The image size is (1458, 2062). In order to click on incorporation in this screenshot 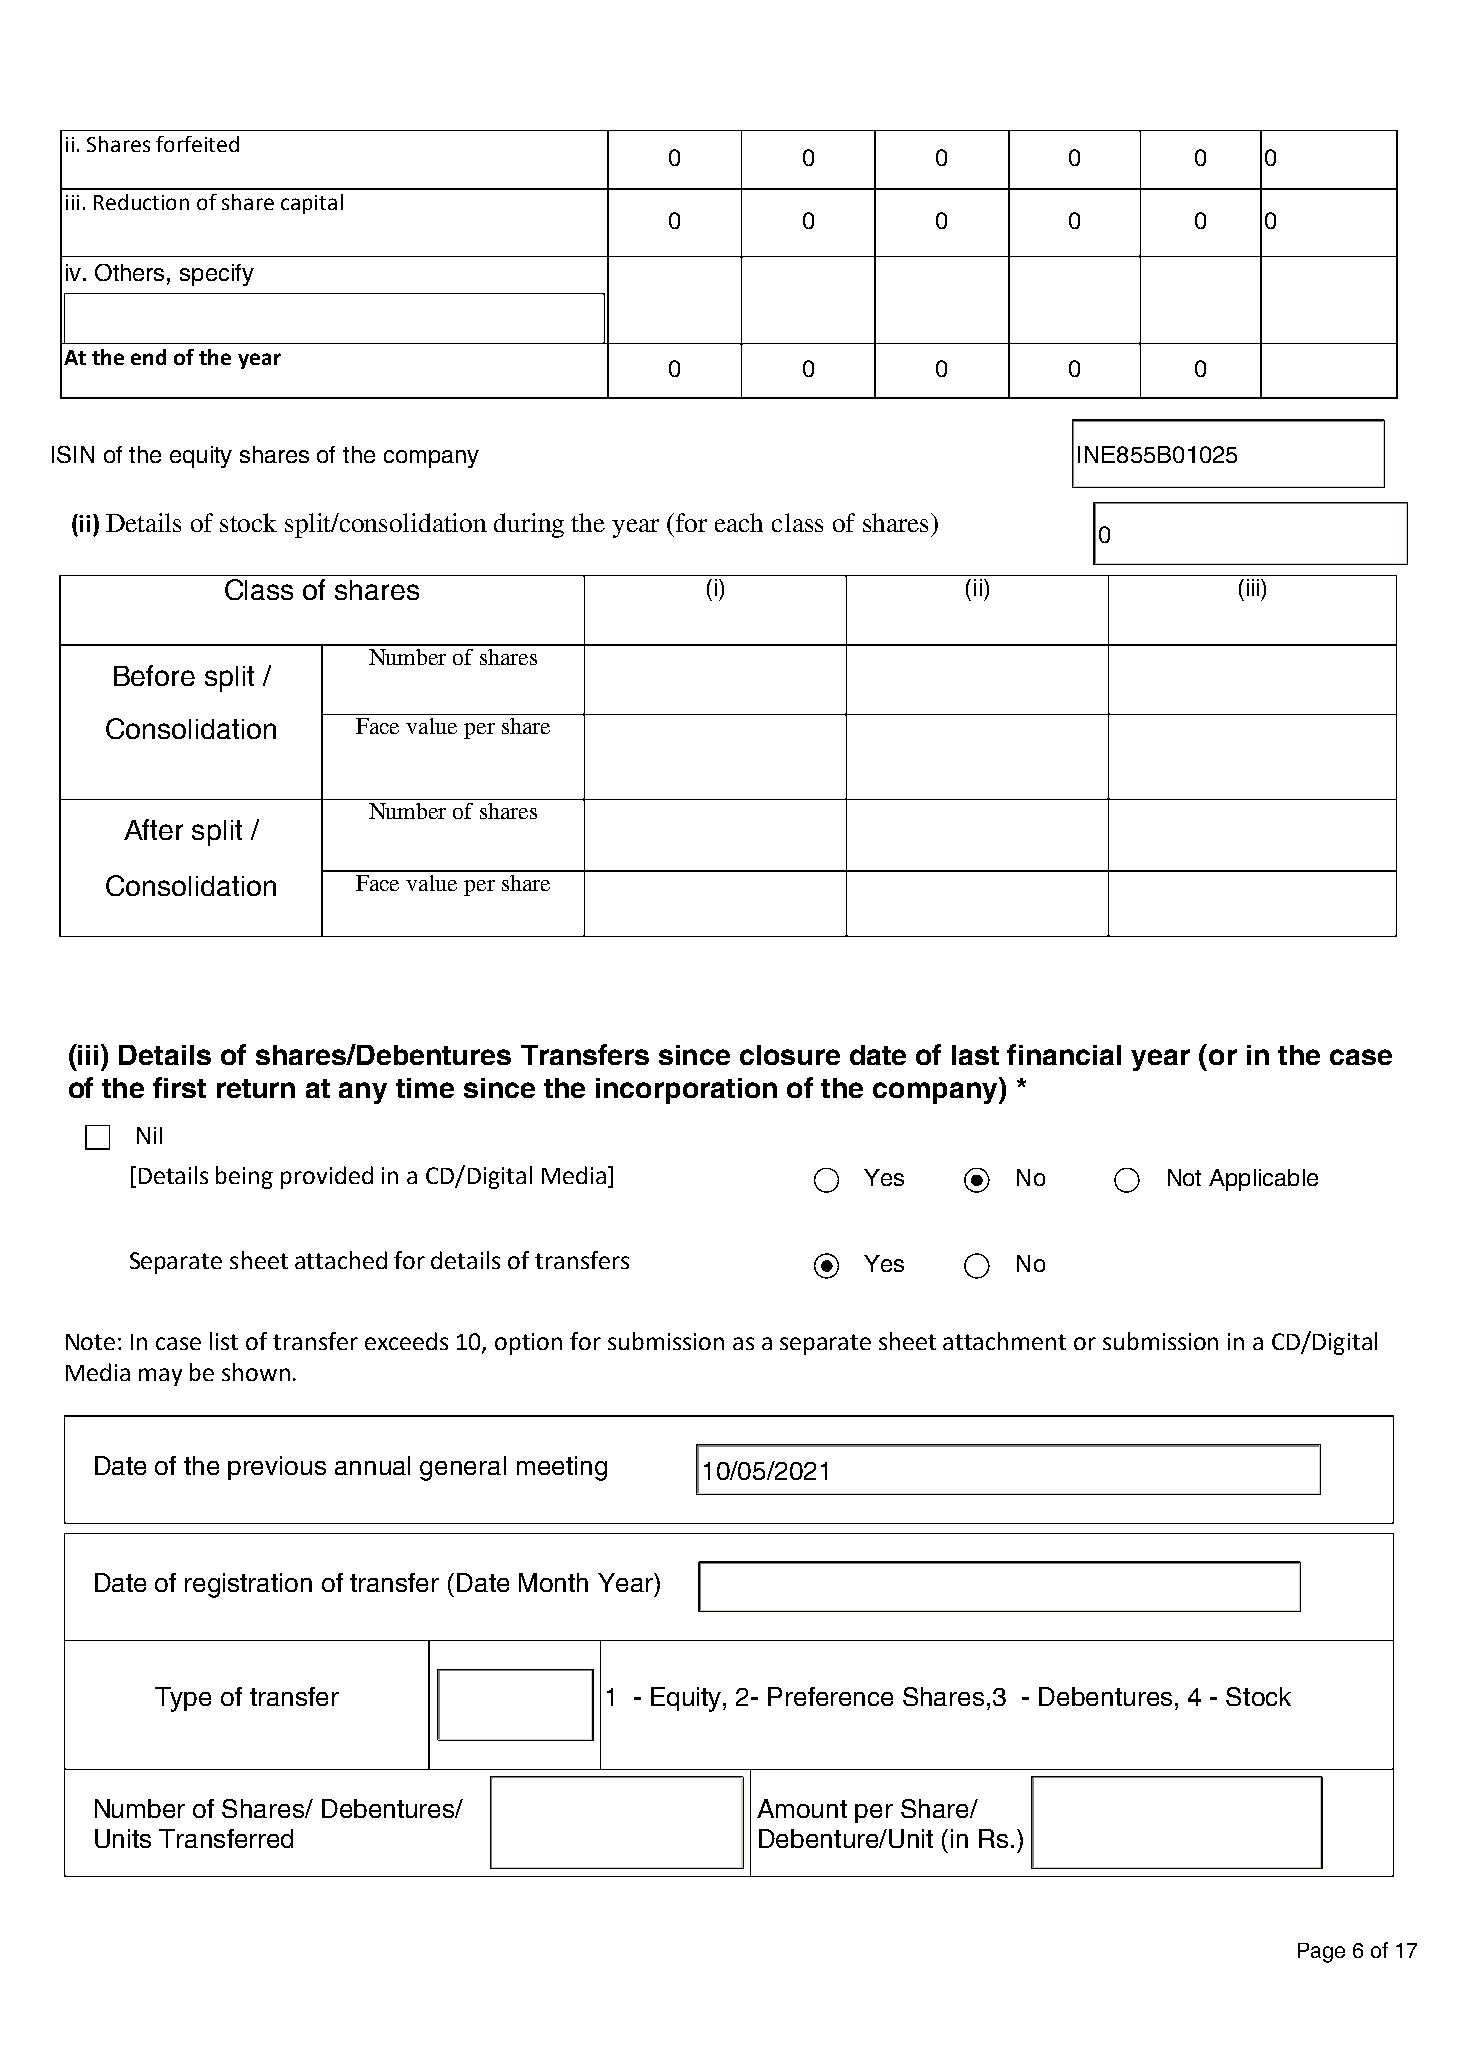, I will do `click(686, 1091)`.
